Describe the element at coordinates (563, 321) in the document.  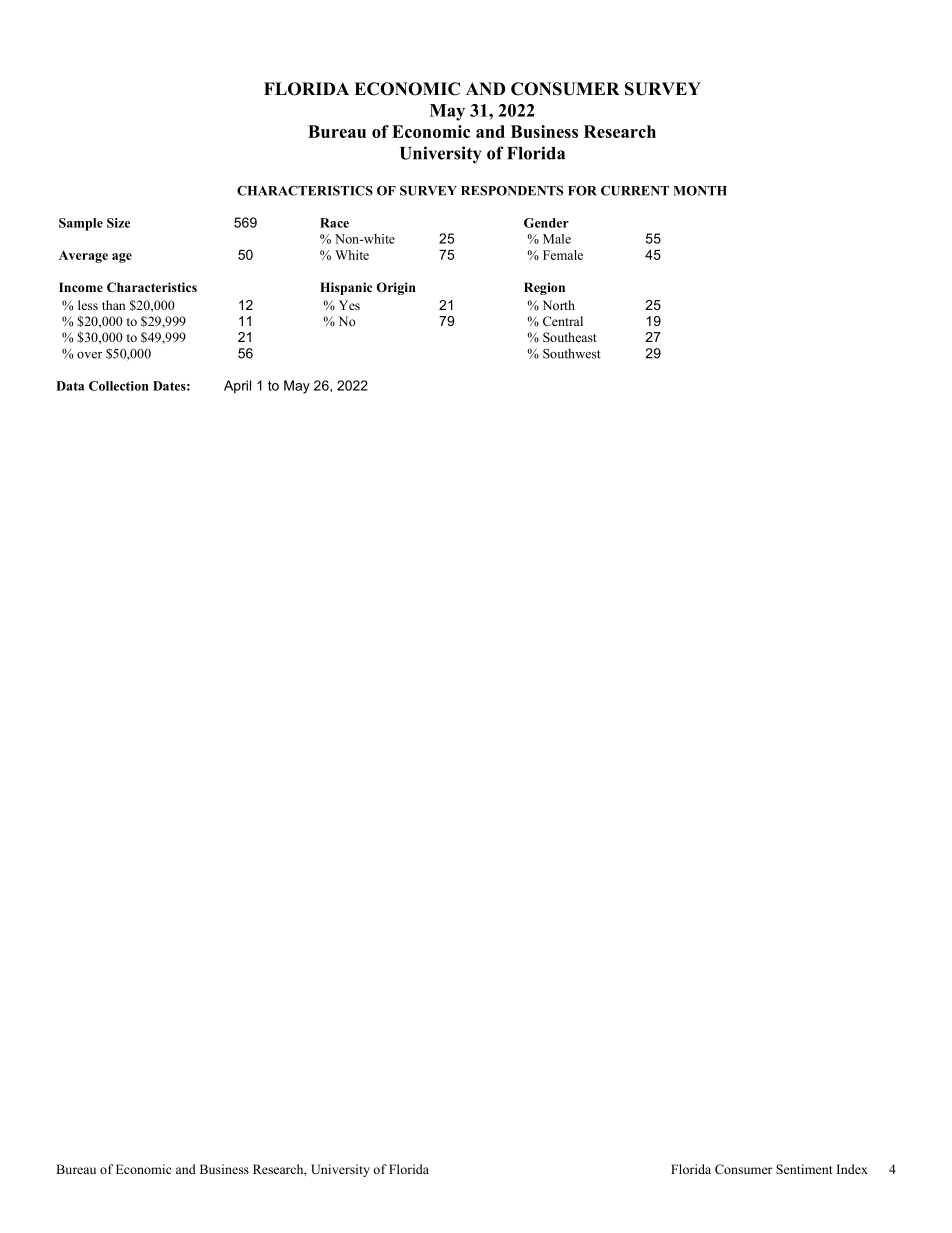
I see `Central` at that location.
